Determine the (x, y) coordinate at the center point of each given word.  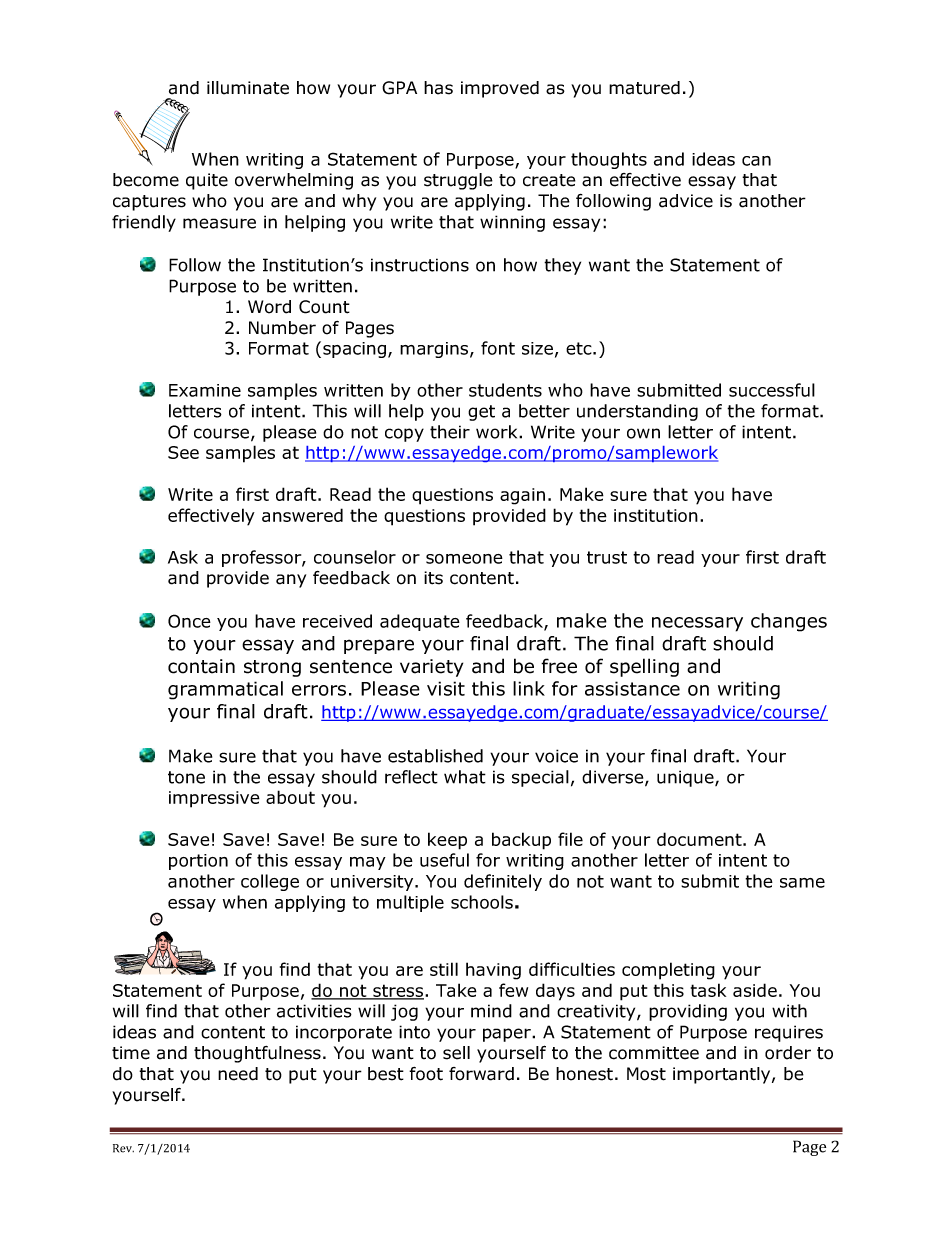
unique (686, 778)
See (183, 452)
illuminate (248, 88)
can (756, 161)
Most (646, 1074)
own (643, 433)
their (450, 432)
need (238, 1074)
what (465, 777)
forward (481, 1074)
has (438, 88)
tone (186, 777)
